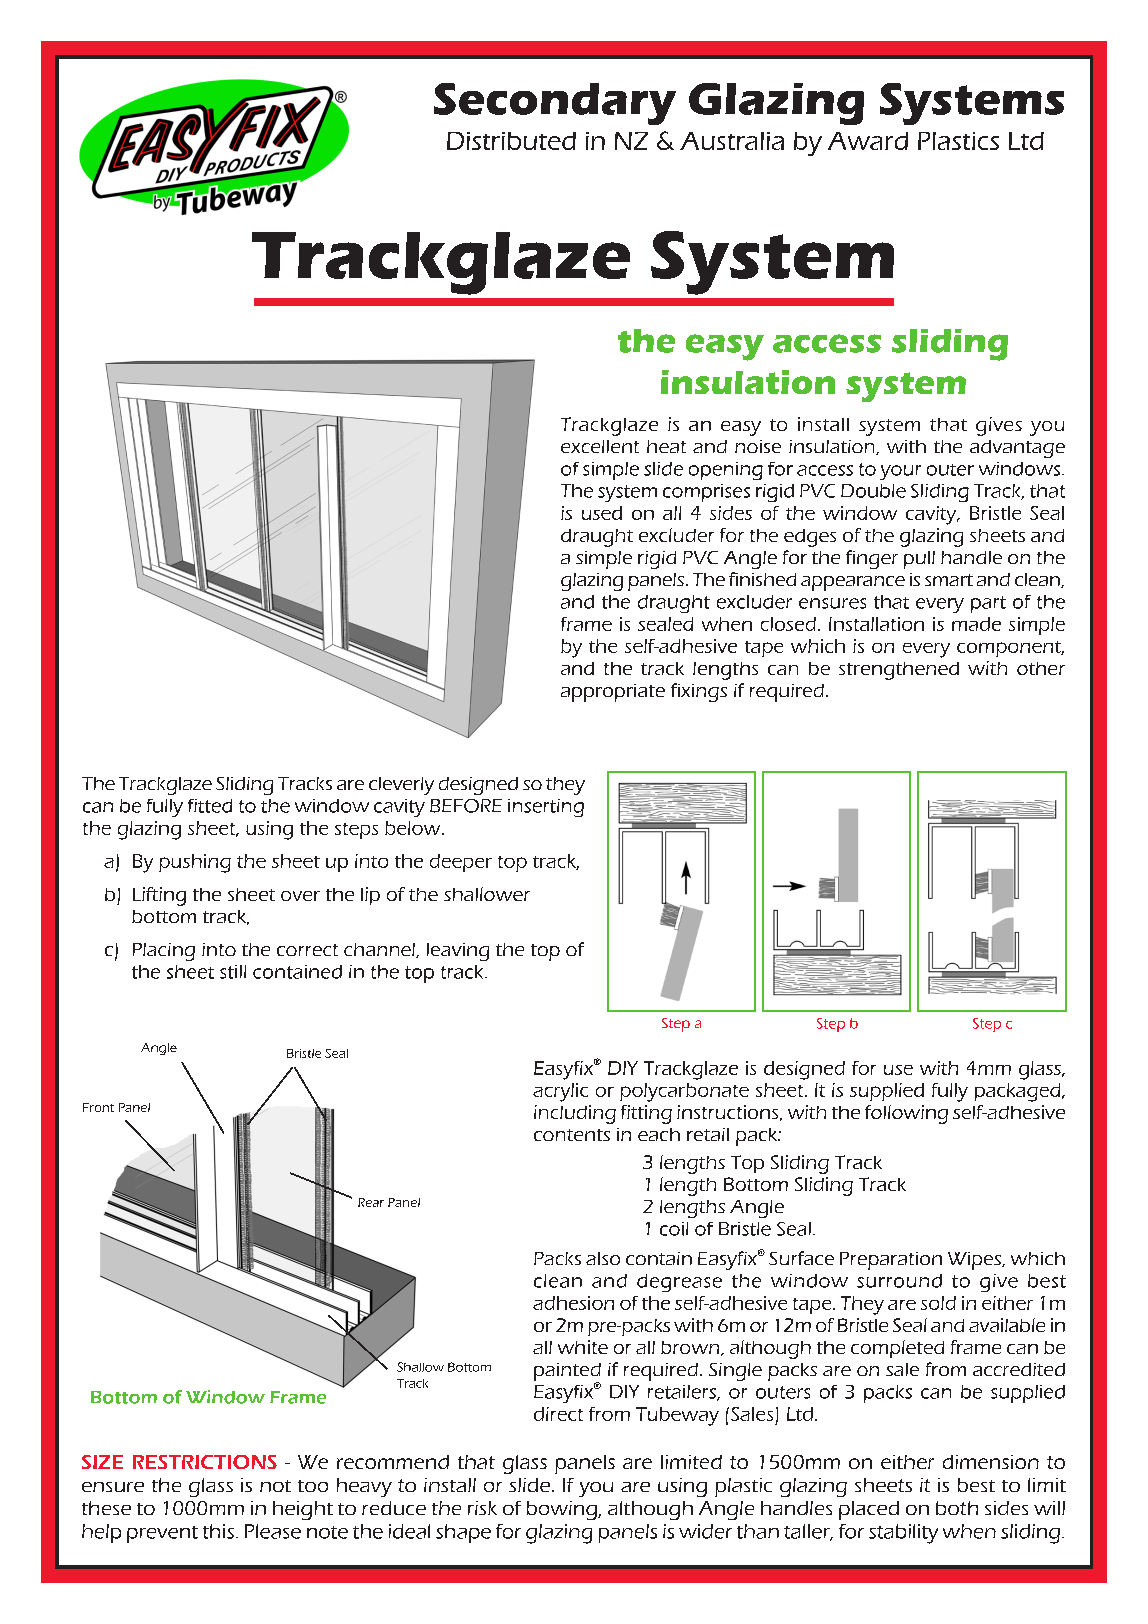  Describe the element at coordinates (205, 1462) in the page. I see `RESTRICTIONS` at that location.
